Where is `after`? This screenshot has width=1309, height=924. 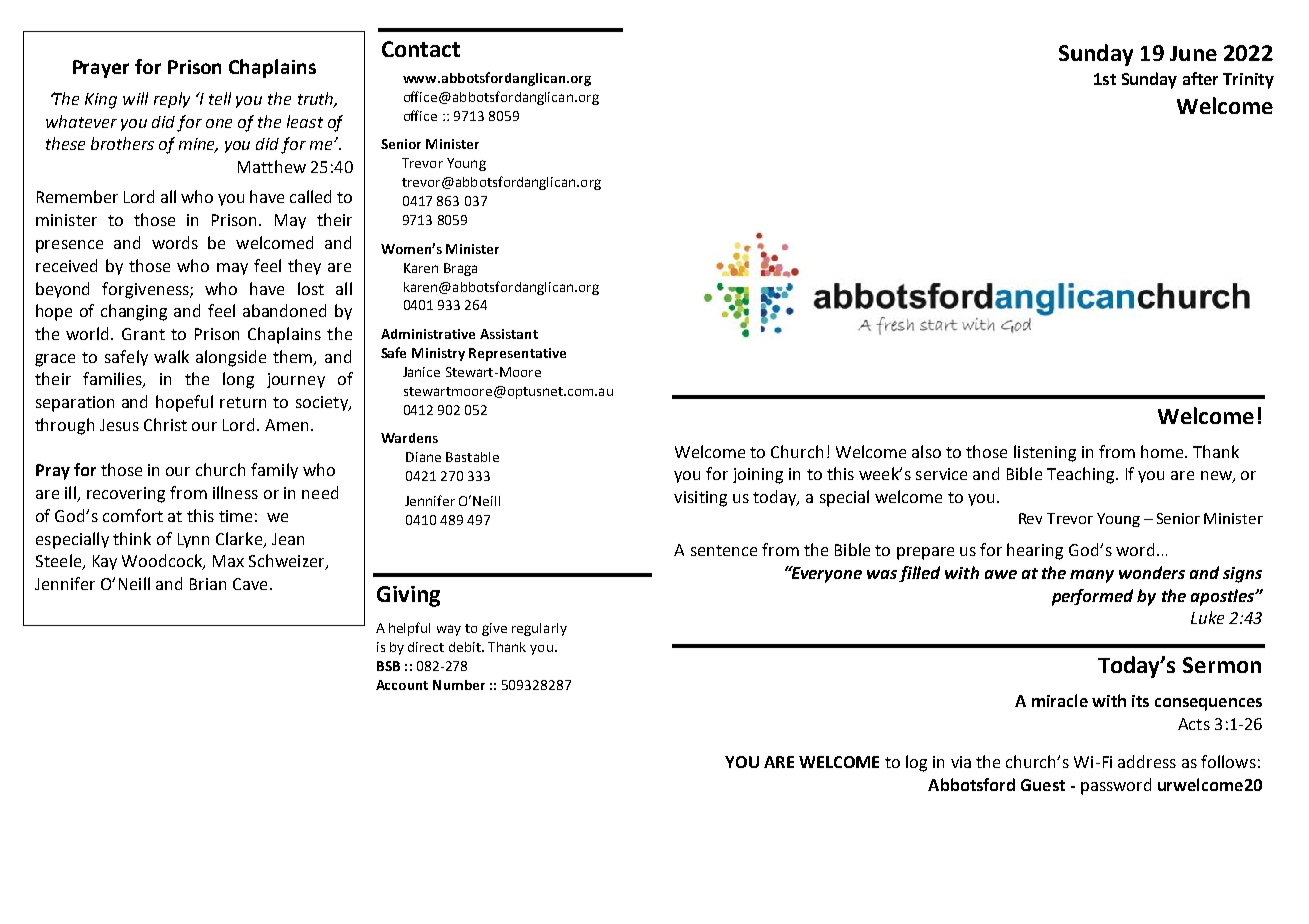 after is located at coordinates (1200, 78).
